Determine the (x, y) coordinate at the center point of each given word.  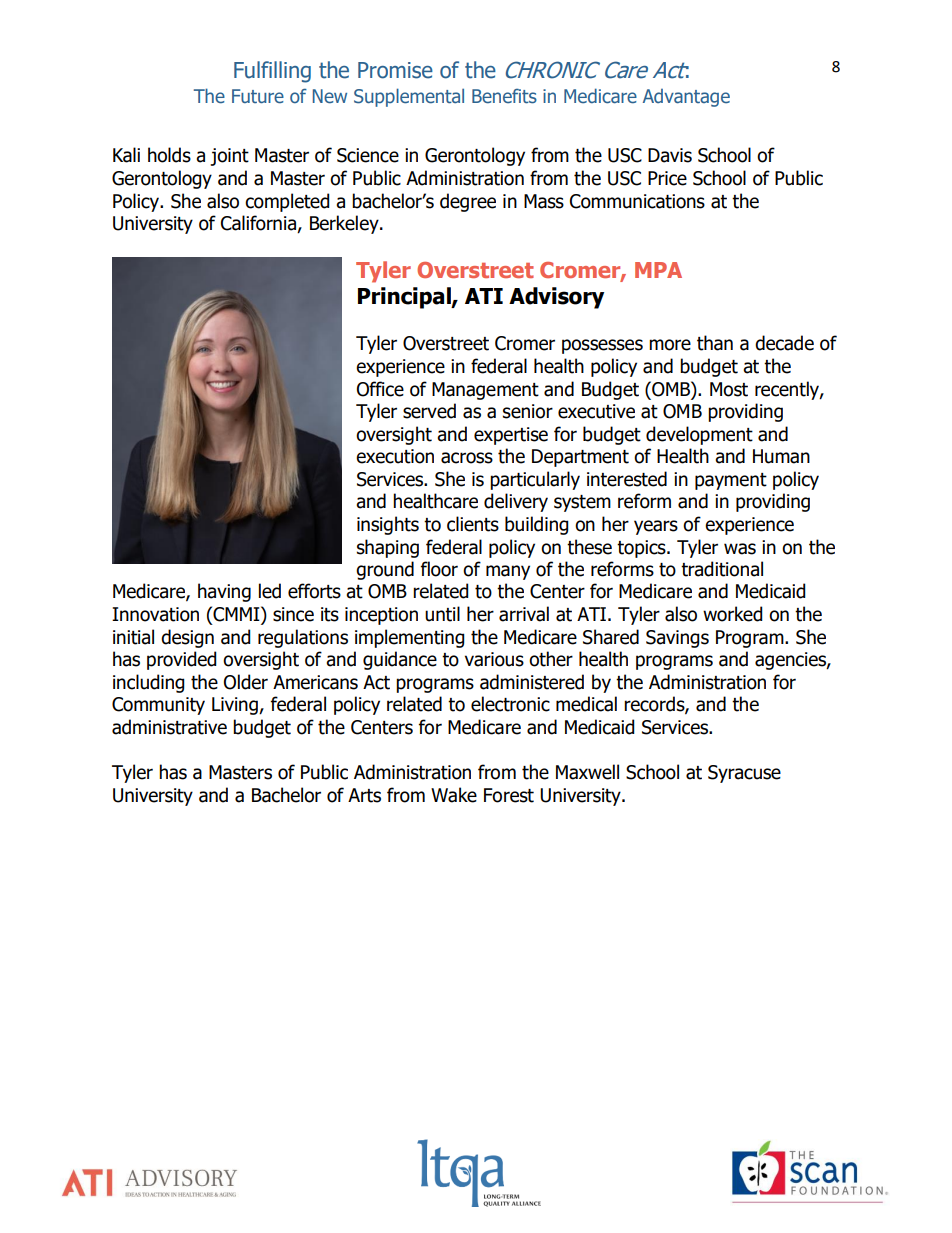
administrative (169, 727)
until (442, 614)
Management (485, 391)
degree (468, 202)
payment (731, 481)
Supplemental (409, 97)
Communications (637, 201)
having (224, 592)
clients (473, 524)
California (259, 224)
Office (380, 389)
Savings (677, 639)
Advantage (686, 98)
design (187, 638)
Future (258, 96)
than (715, 343)
